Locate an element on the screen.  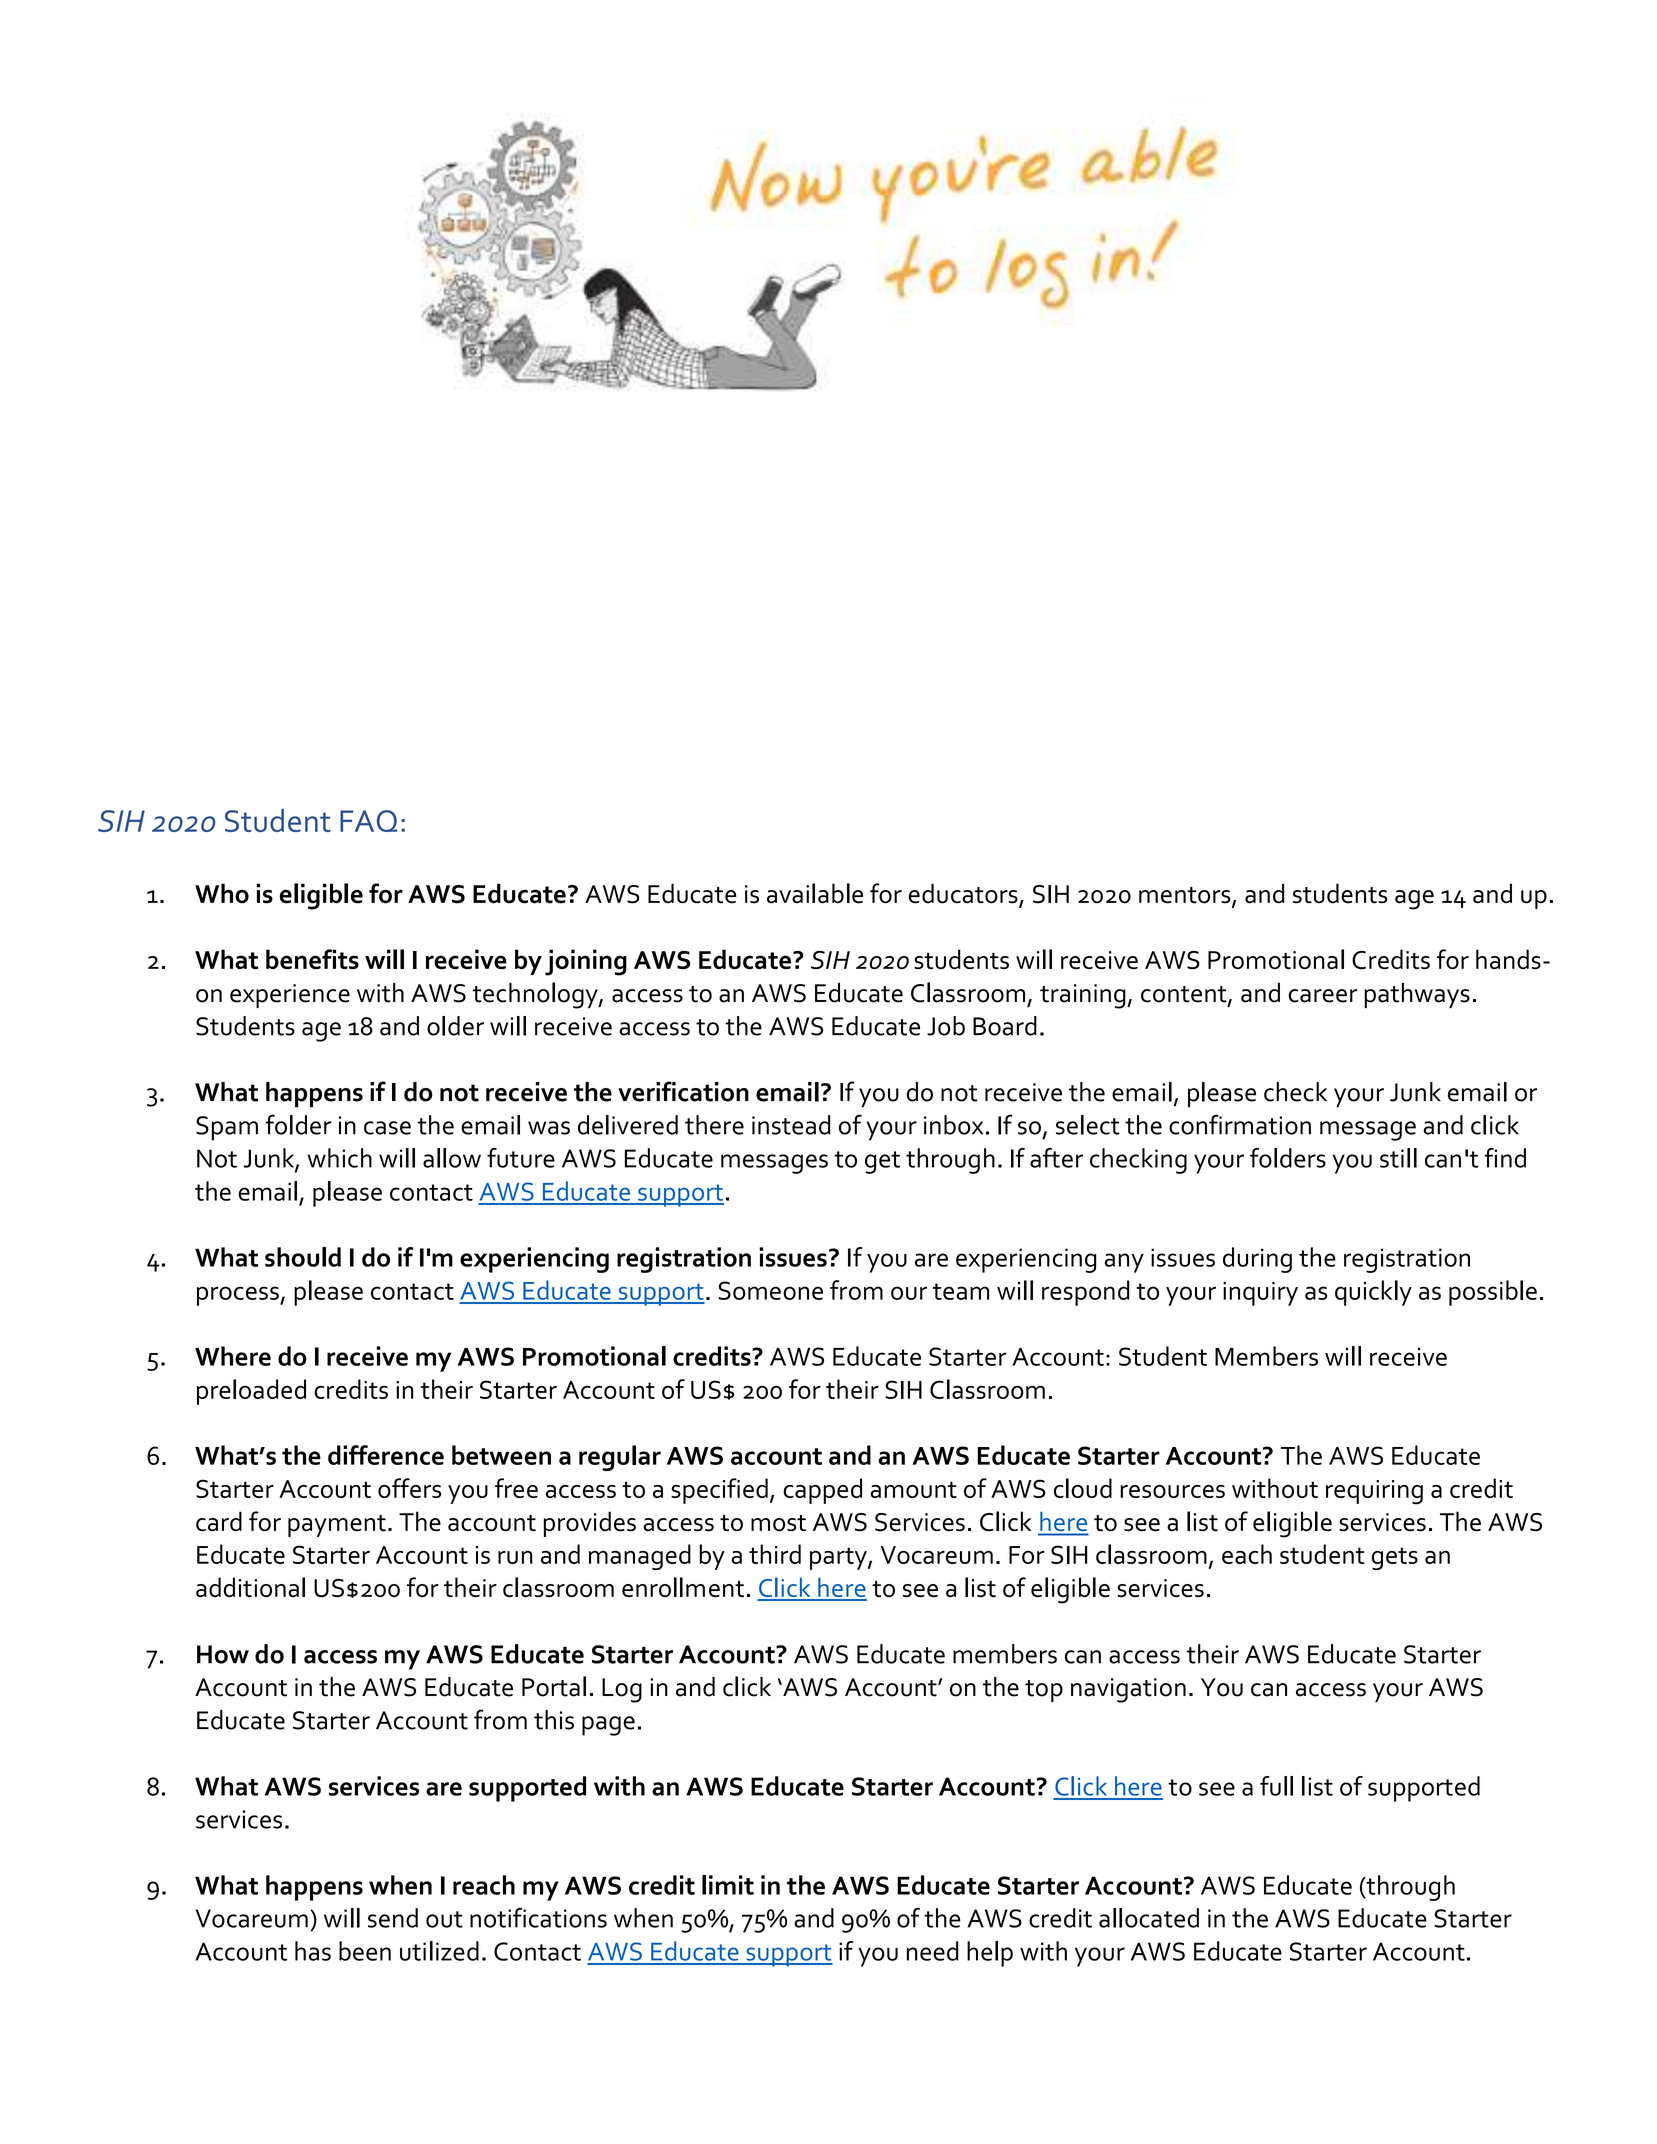
preloaded is located at coordinates (251, 1392).
